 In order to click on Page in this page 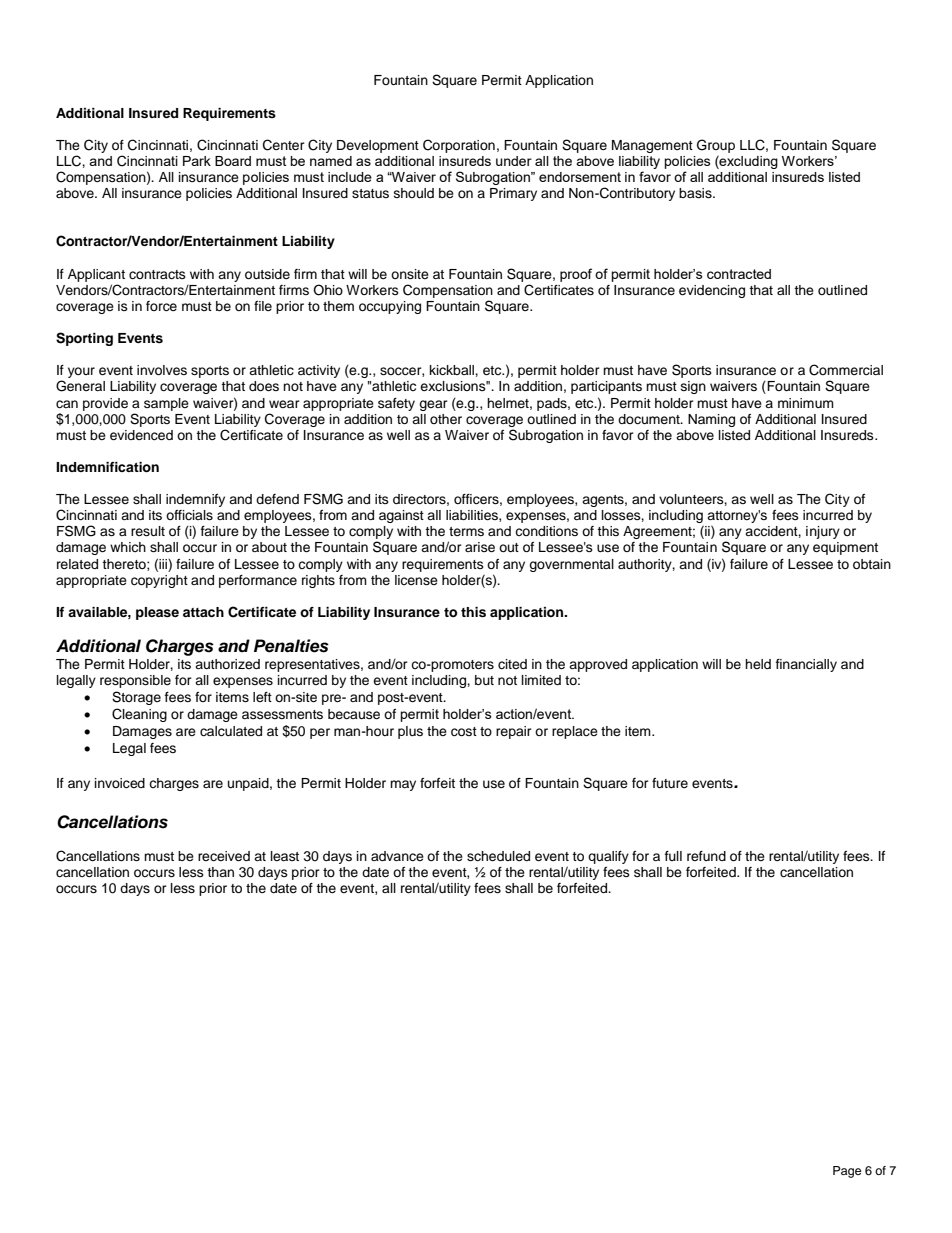, I will do `click(847, 1172)`.
